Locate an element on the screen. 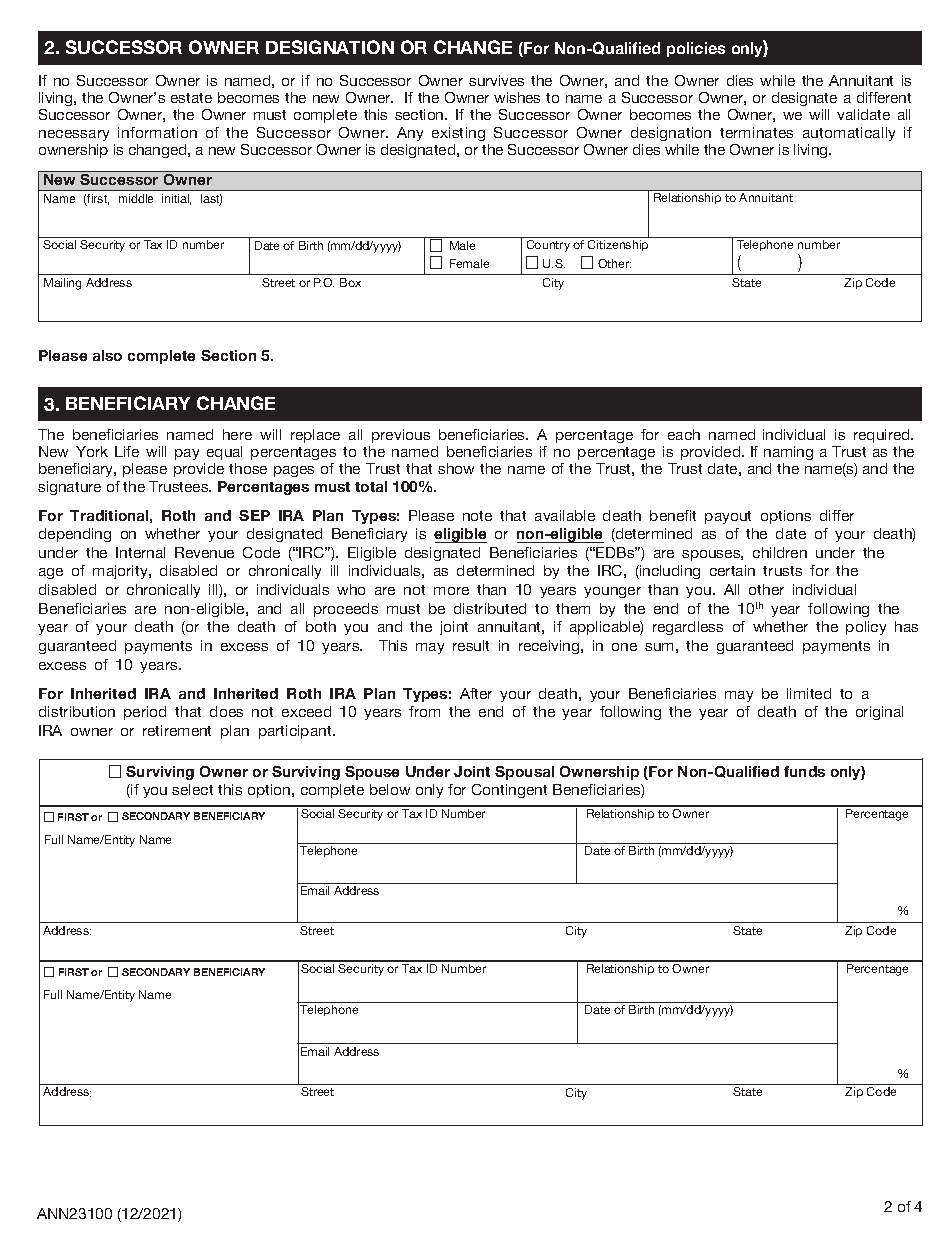  naming is located at coordinates (788, 455).
